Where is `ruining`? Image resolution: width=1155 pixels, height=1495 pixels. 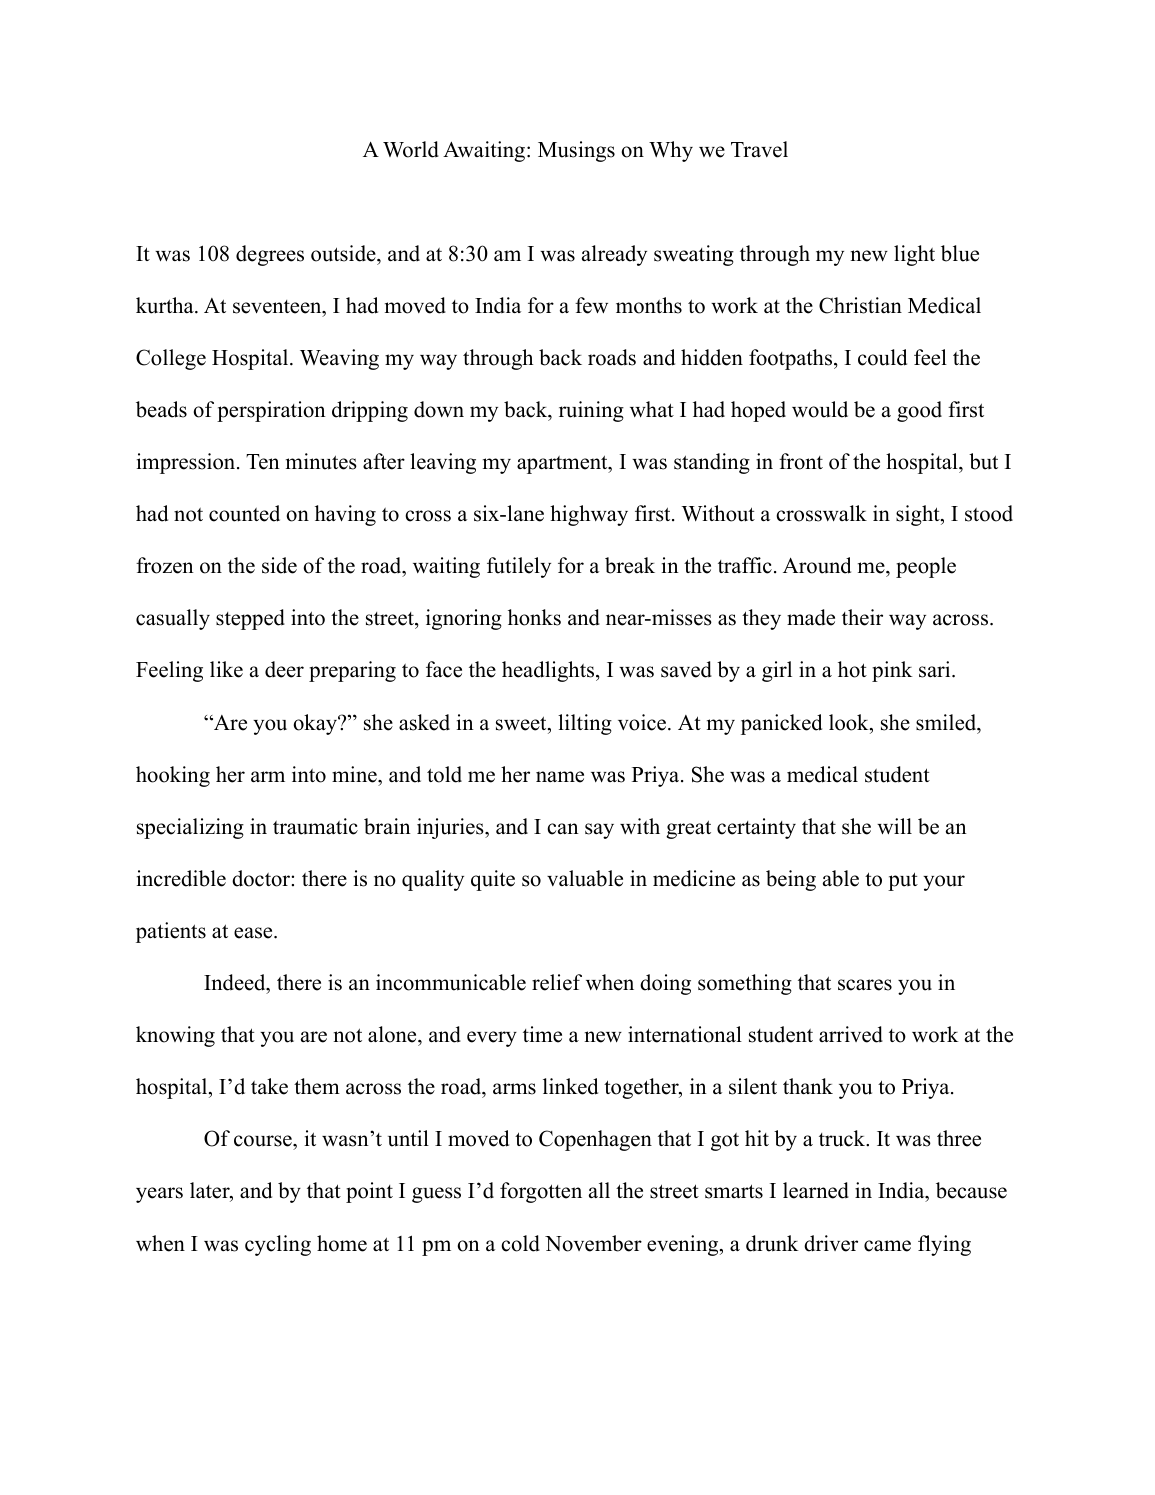
ruining is located at coordinates (591, 411).
